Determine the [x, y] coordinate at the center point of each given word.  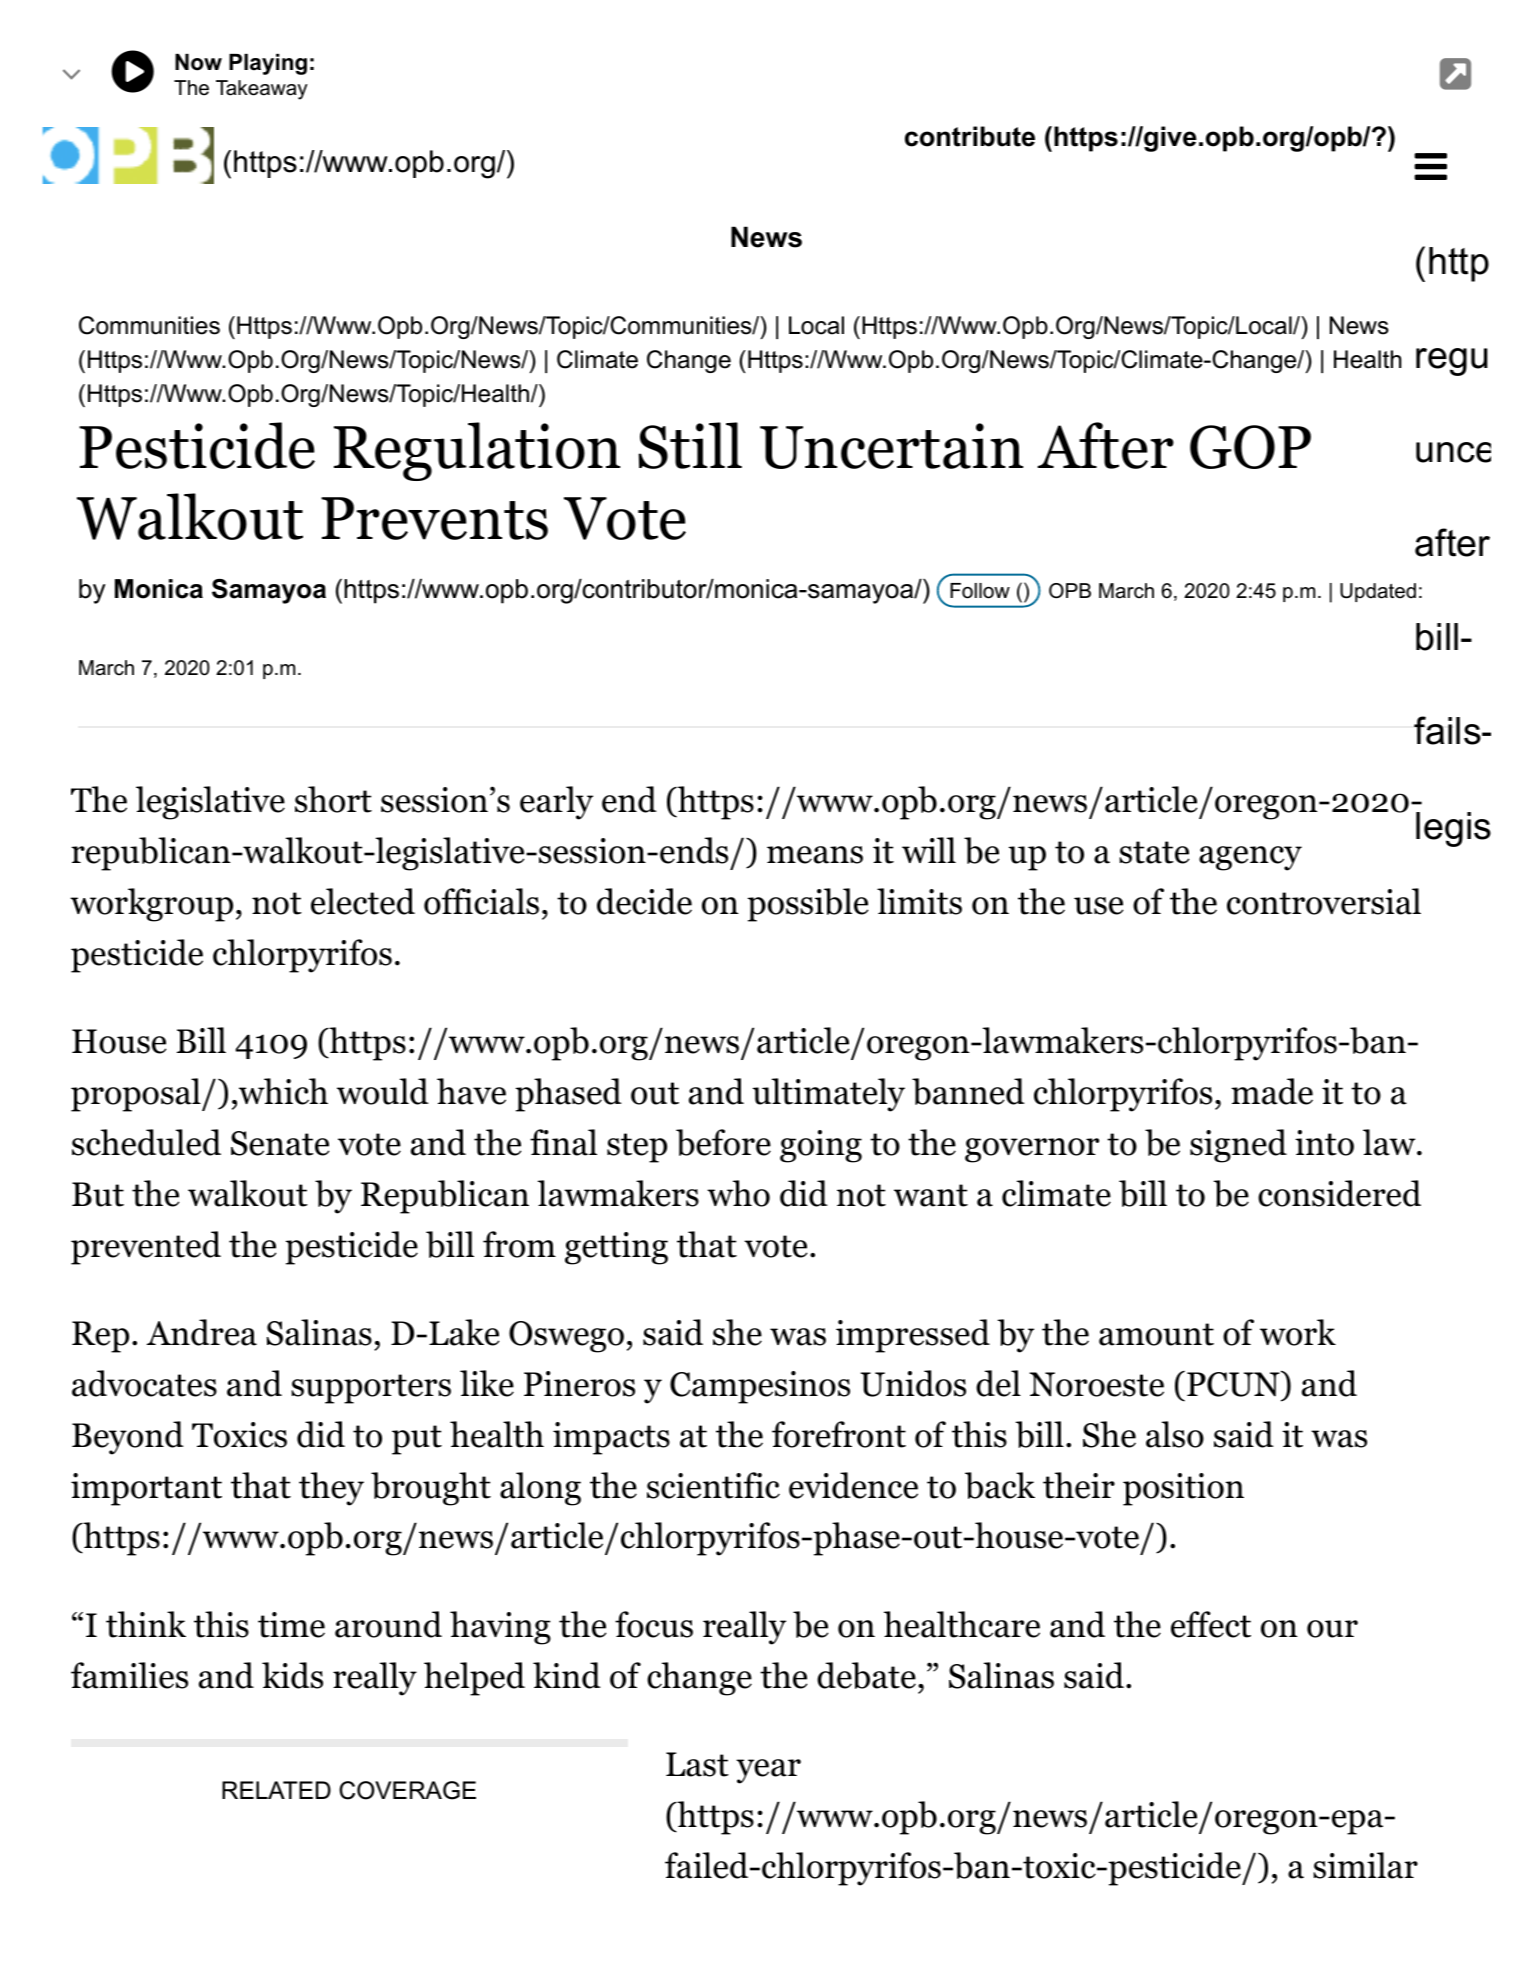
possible [808, 905]
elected [363, 901]
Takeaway [262, 90]
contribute [970, 136]
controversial [1324, 901]
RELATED [276, 1790]
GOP [1250, 447]
